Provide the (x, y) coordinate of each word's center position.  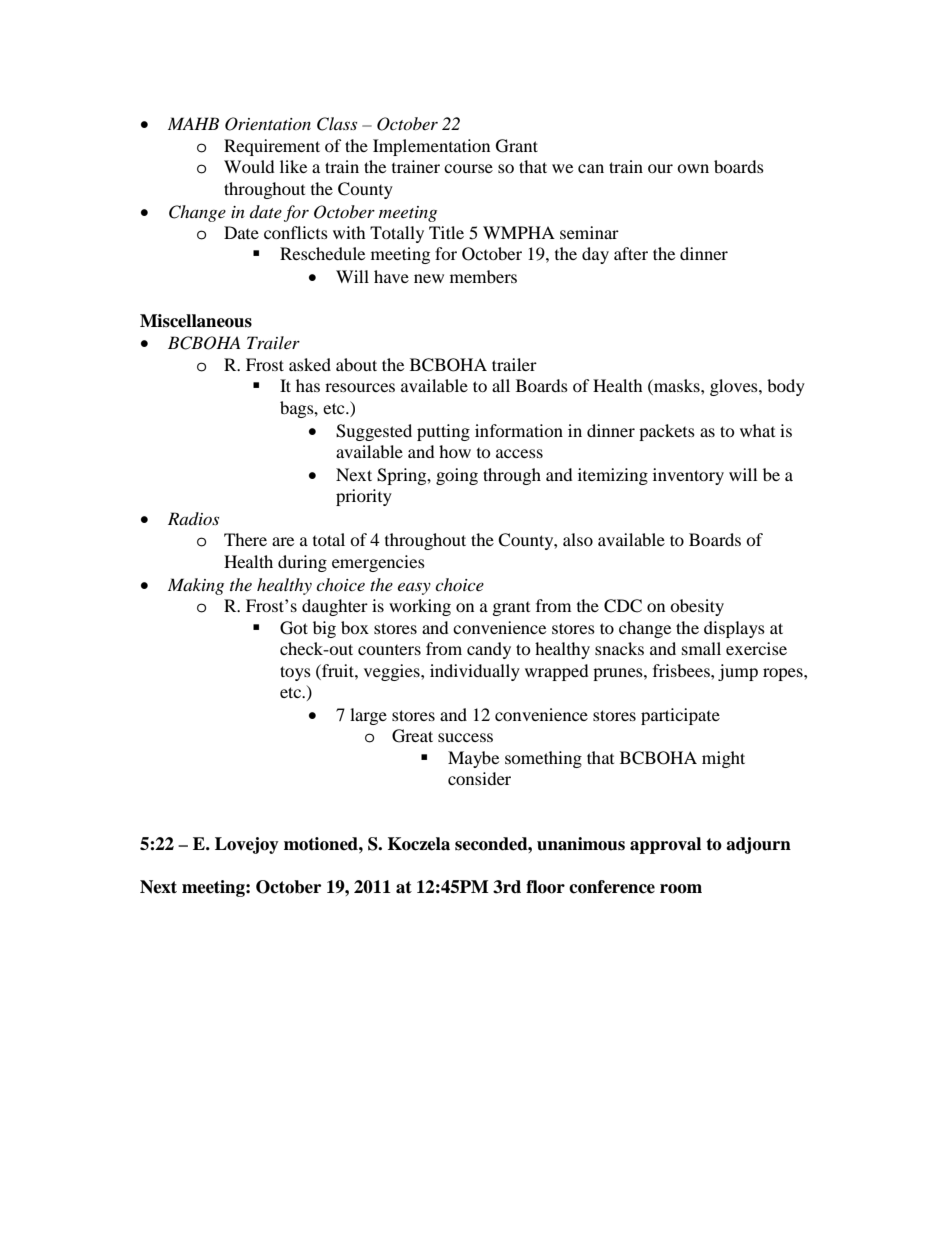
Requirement (272, 147)
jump (738, 672)
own (693, 168)
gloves (735, 387)
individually (475, 672)
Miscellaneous (196, 321)
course (468, 168)
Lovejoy (247, 845)
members (483, 276)
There (245, 539)
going (457, 476)
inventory (688, 476)
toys (295, 673)
